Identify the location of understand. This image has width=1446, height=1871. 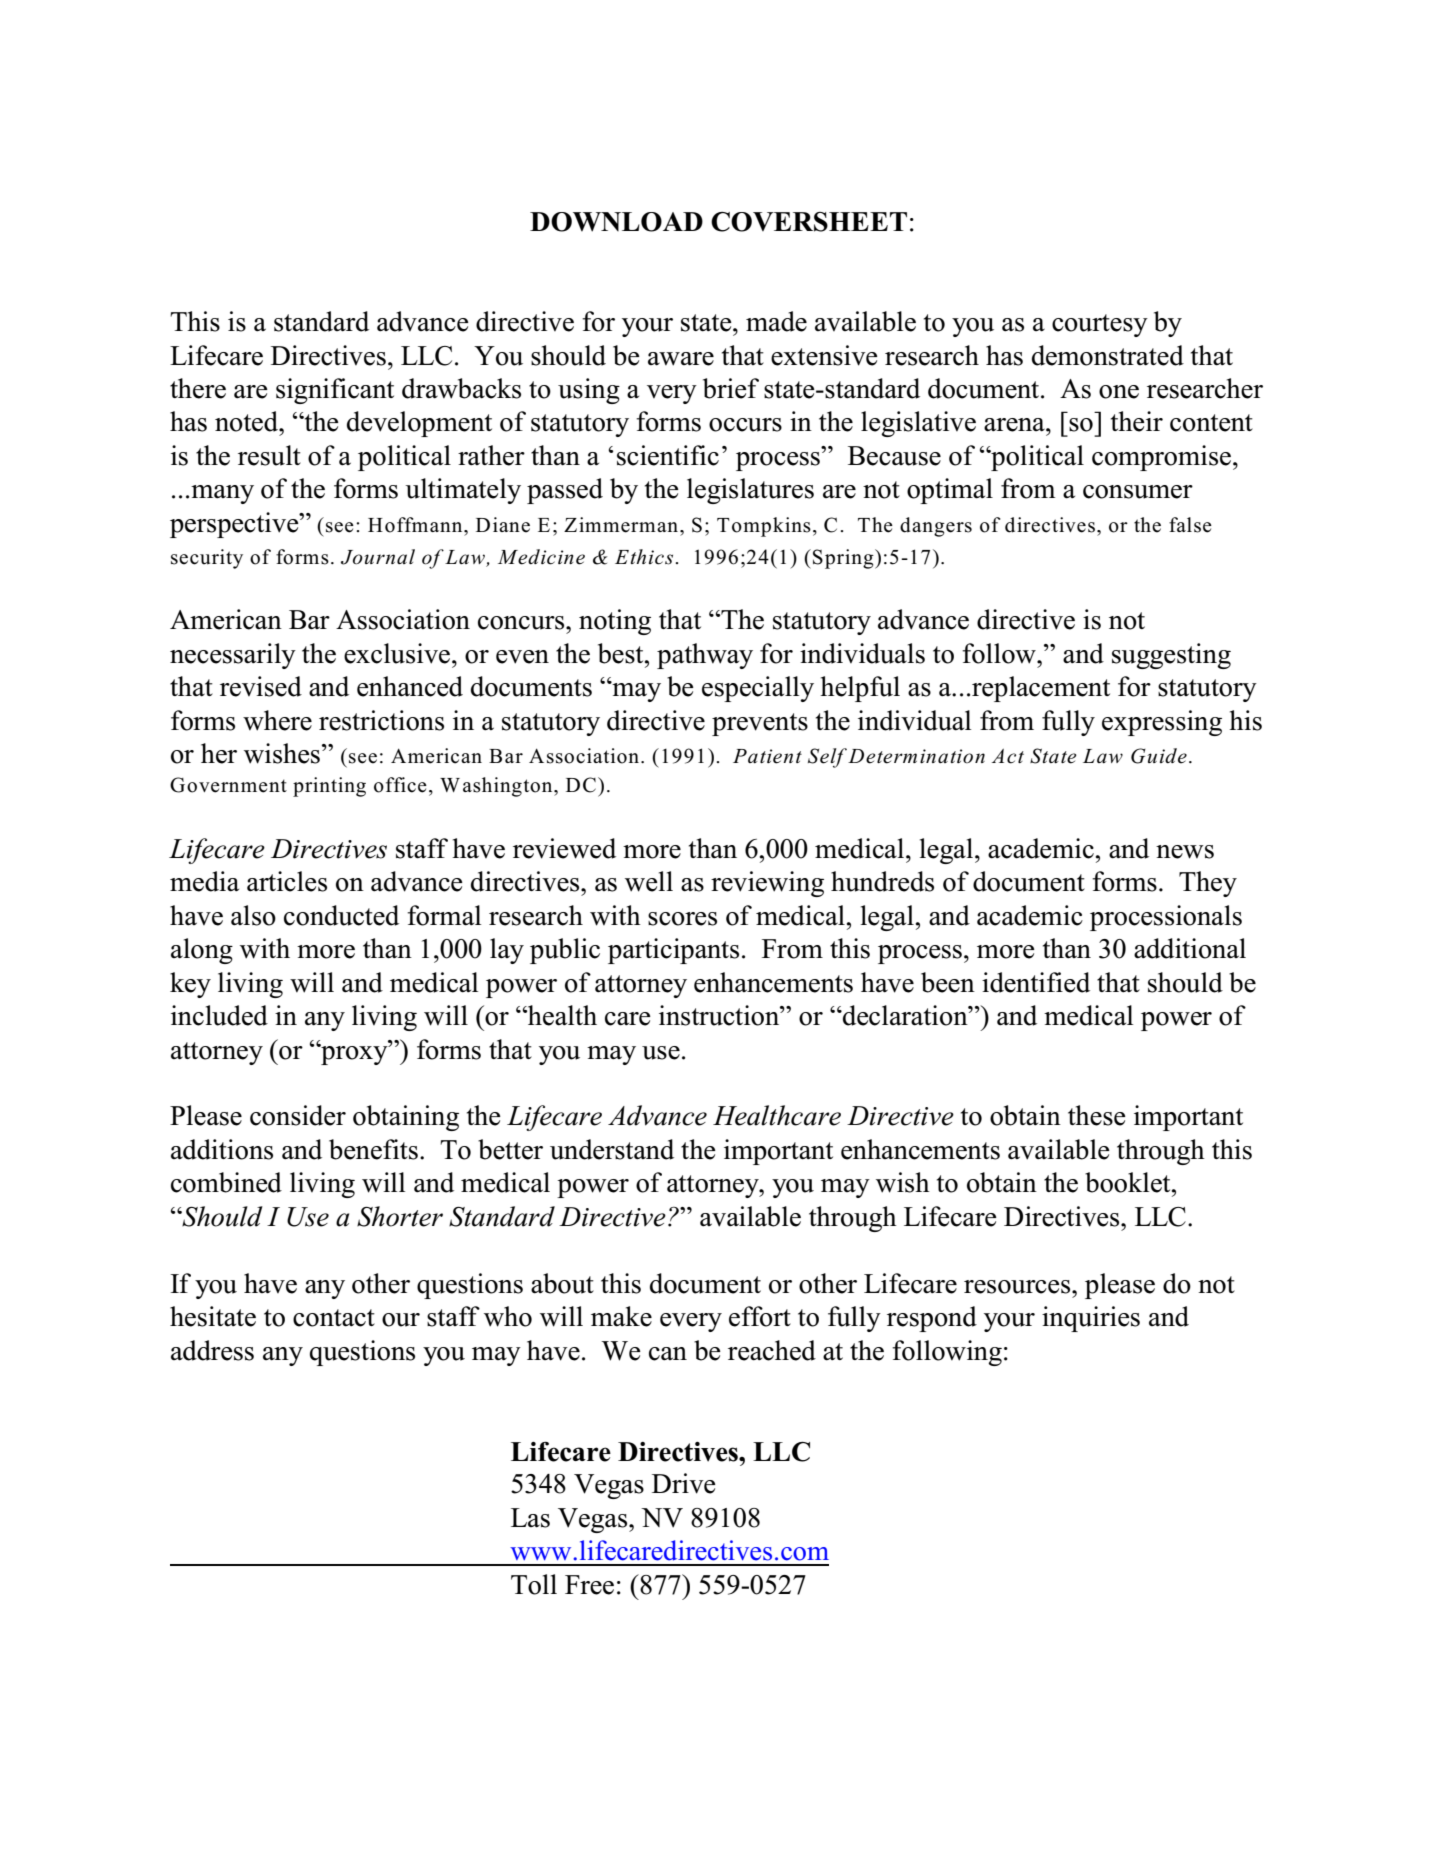
(612, 1149).
